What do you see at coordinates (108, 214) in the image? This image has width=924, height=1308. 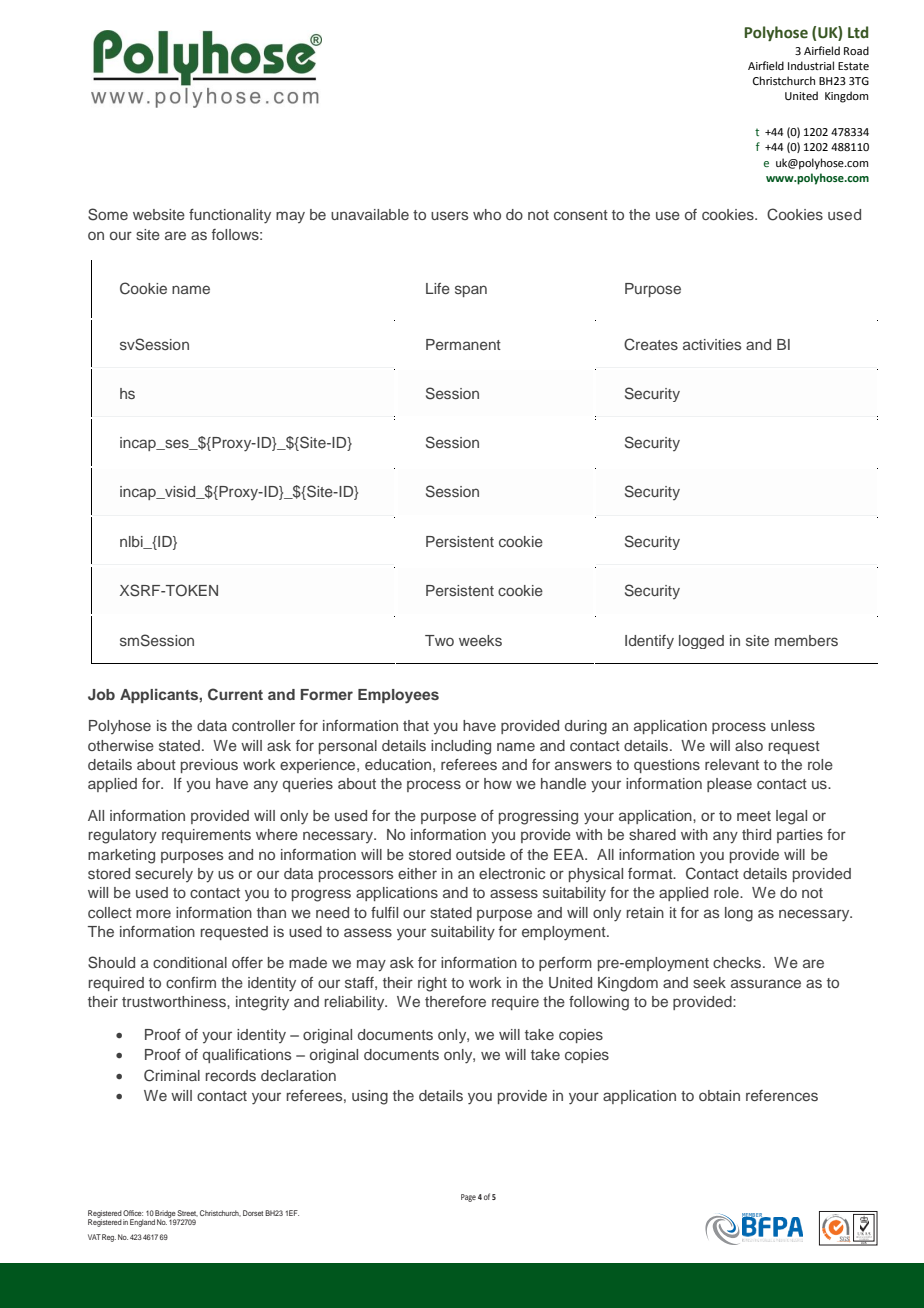 I see `Some` at bounding box center [108, 214].
